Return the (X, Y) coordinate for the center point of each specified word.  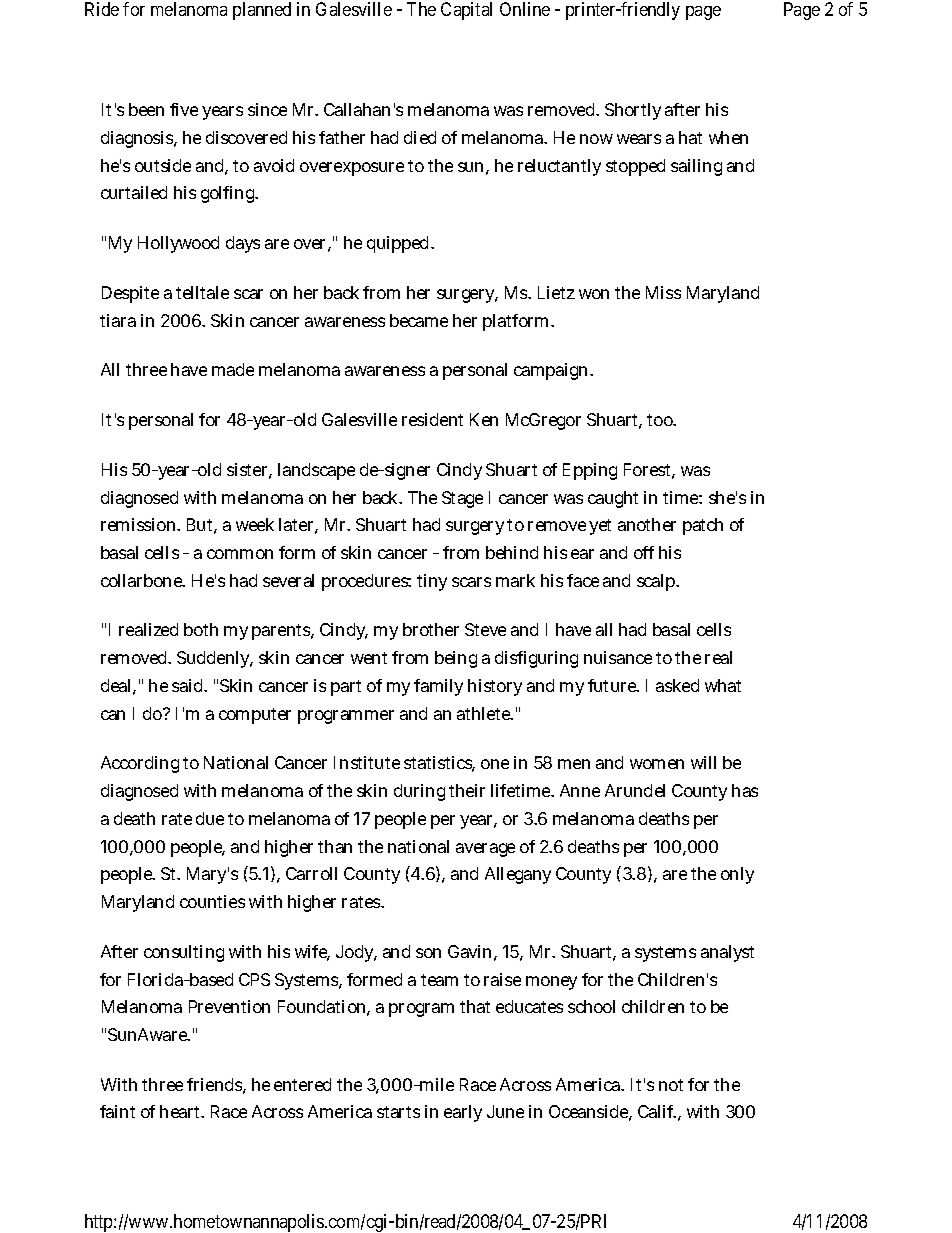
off (644, 552)
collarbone (143, 580)
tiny (432, 582)
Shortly (633, 111)
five (184, 109)
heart (182, 1111)
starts (398, 1112)
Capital (466, 11)
